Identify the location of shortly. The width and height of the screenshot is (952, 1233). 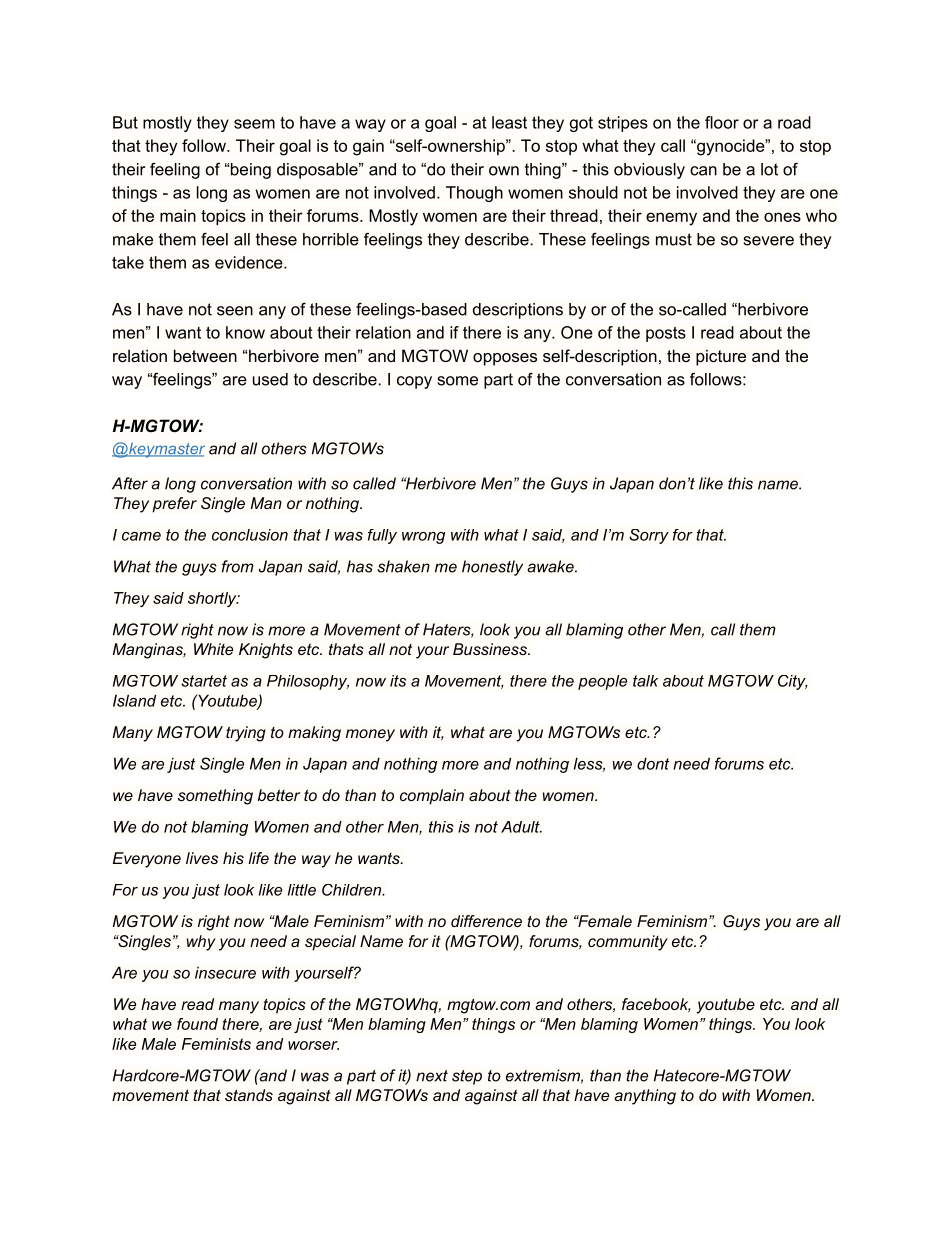
(213, 599).
